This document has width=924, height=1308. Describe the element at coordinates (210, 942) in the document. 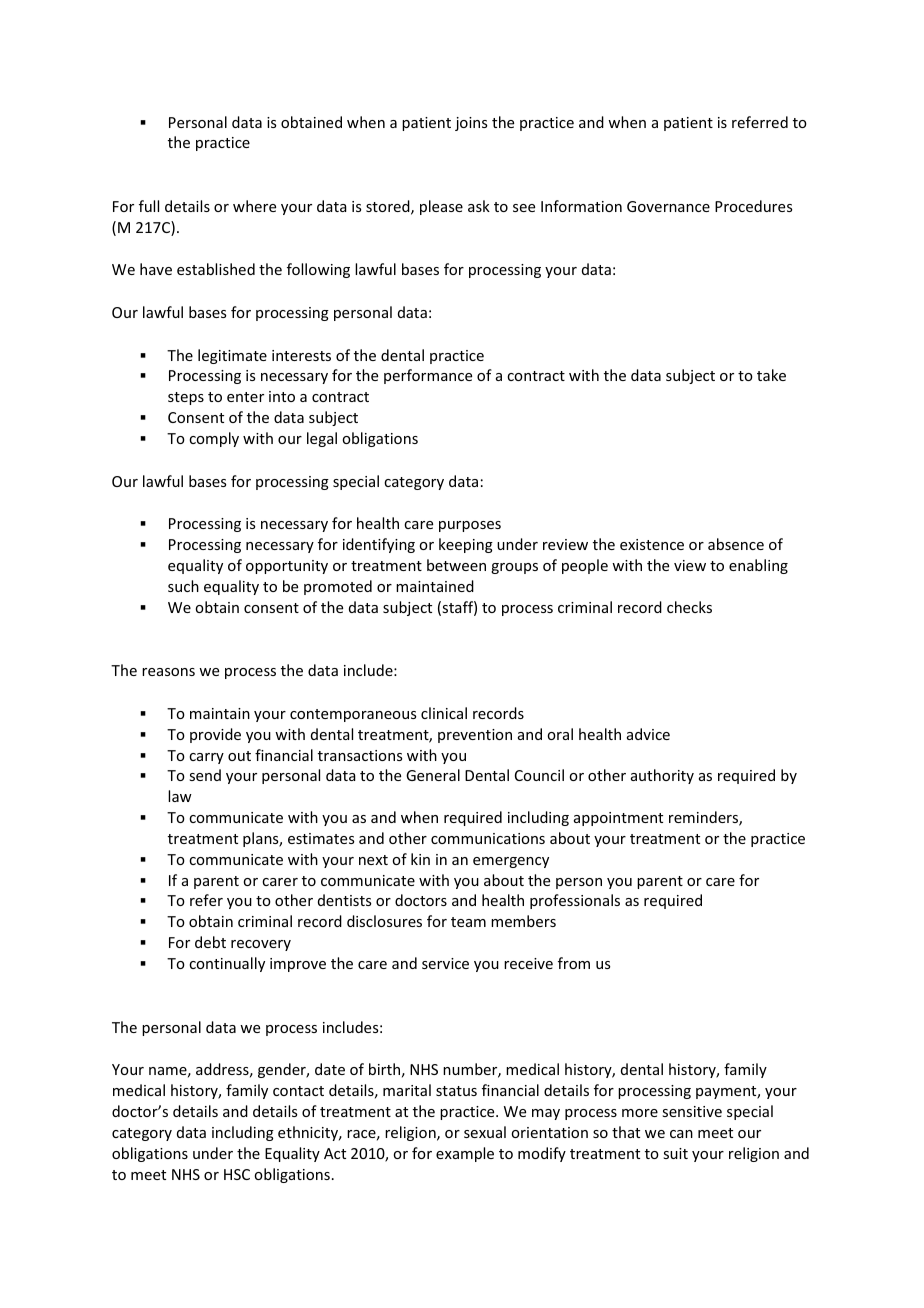

I see `debt` at that location.
